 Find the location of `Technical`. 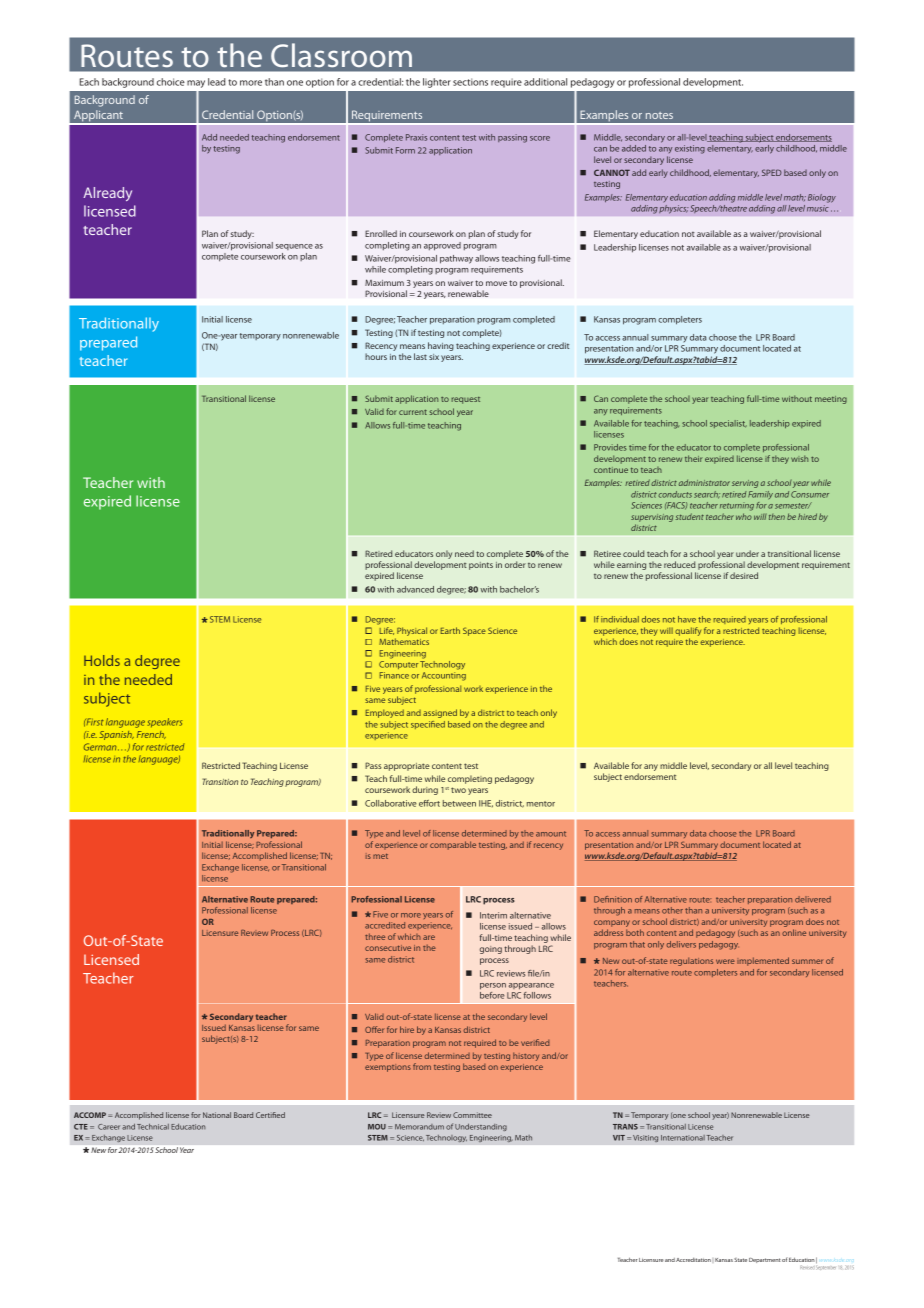

Technical is located at coordinates (153, 1126).
